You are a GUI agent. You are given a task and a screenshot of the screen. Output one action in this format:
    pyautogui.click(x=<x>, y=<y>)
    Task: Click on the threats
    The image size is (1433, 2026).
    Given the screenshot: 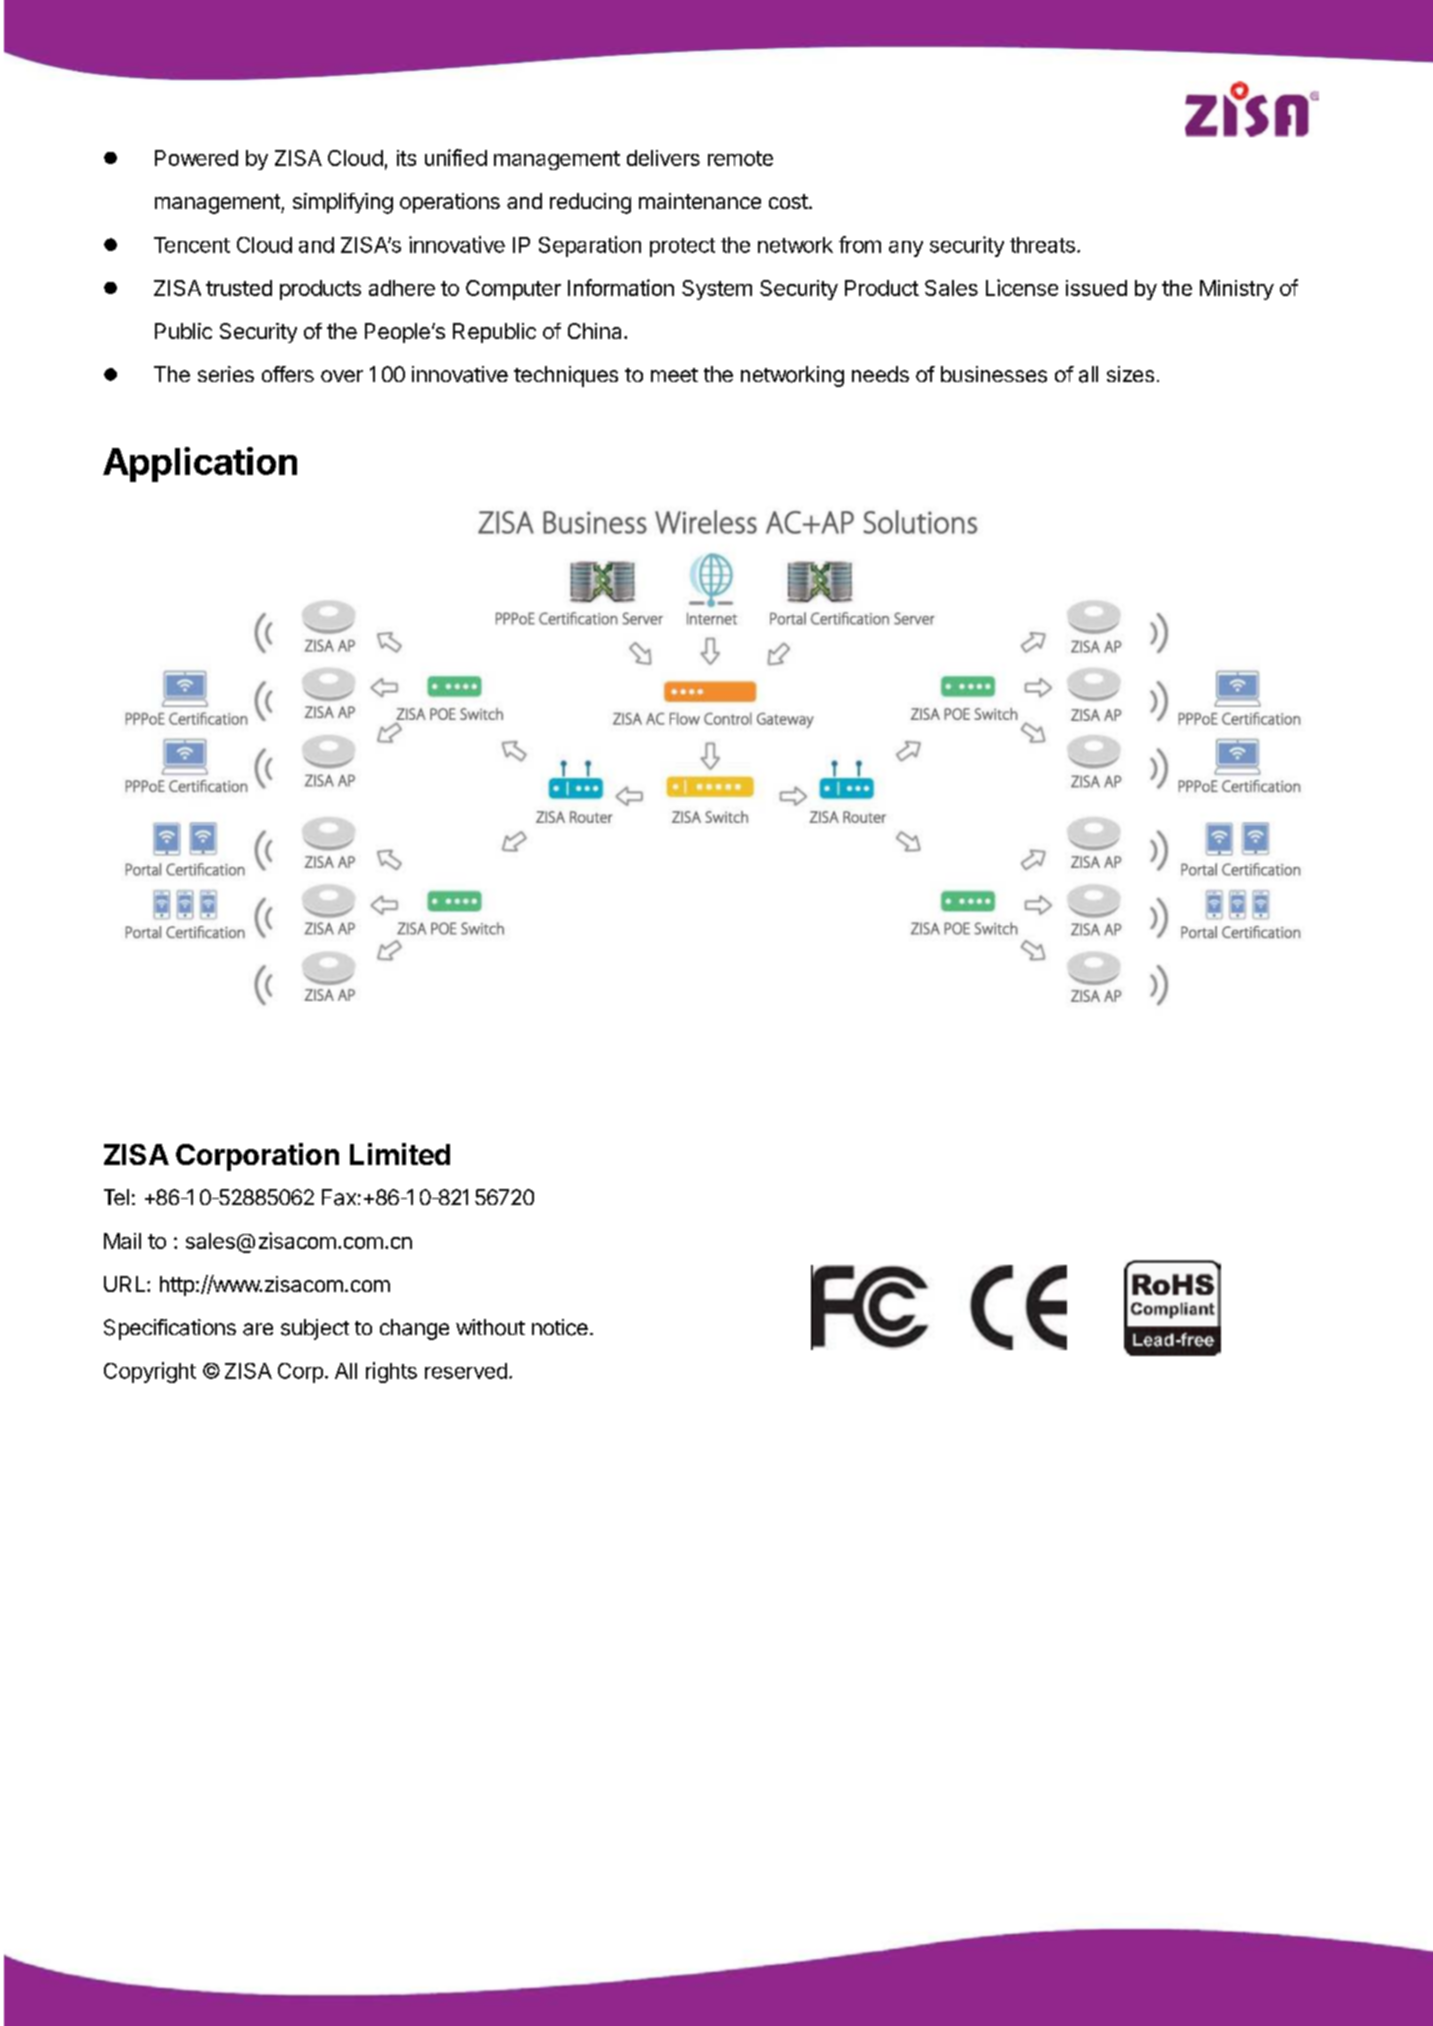 What is the action you would take?
    pyautogui.click(x=1042, y=245)
